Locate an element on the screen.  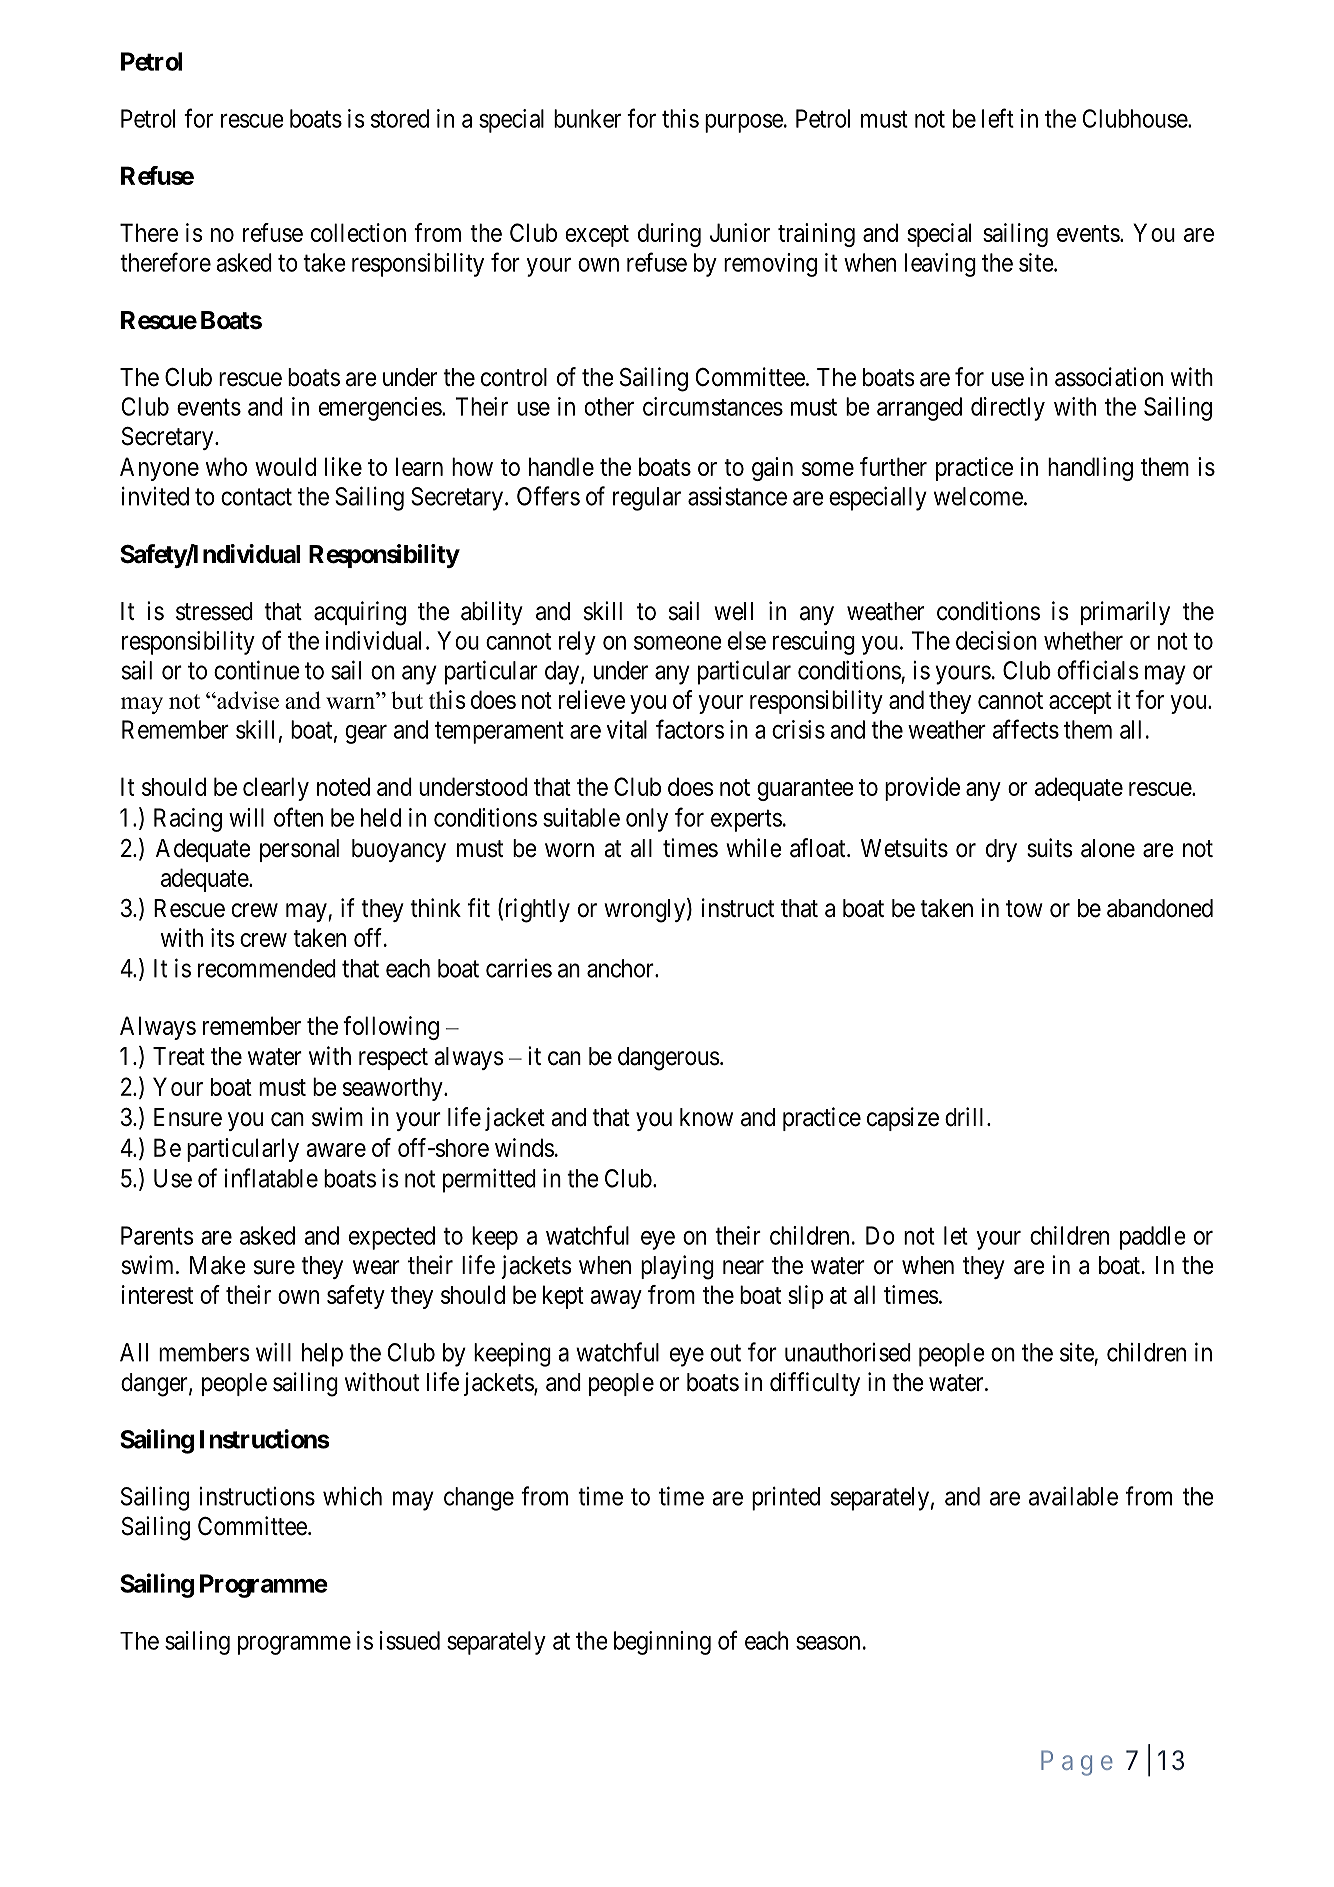
let is located at coordinates (956, 1235).
